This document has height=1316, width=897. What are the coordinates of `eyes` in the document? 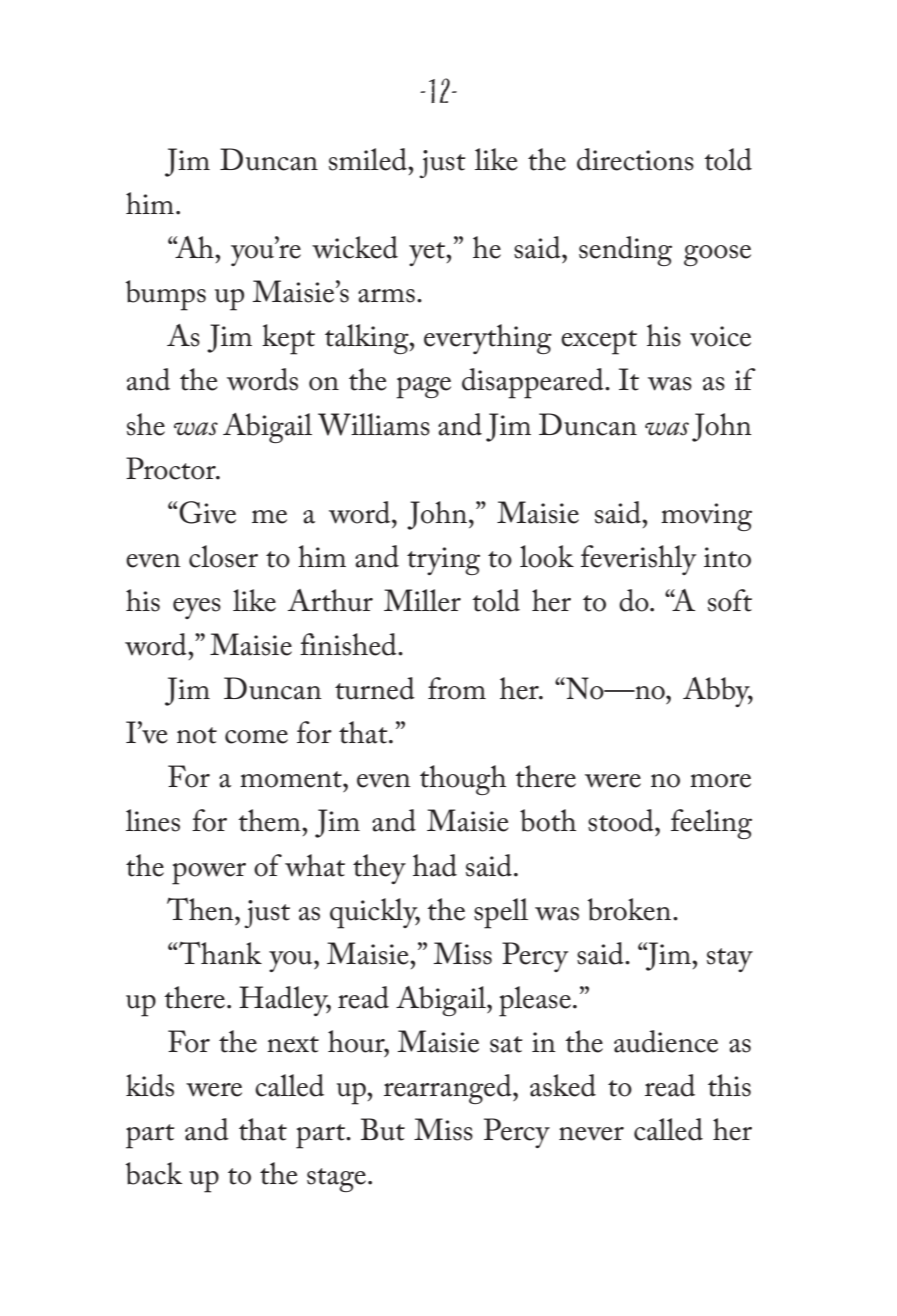 It's located at (197, 608).
